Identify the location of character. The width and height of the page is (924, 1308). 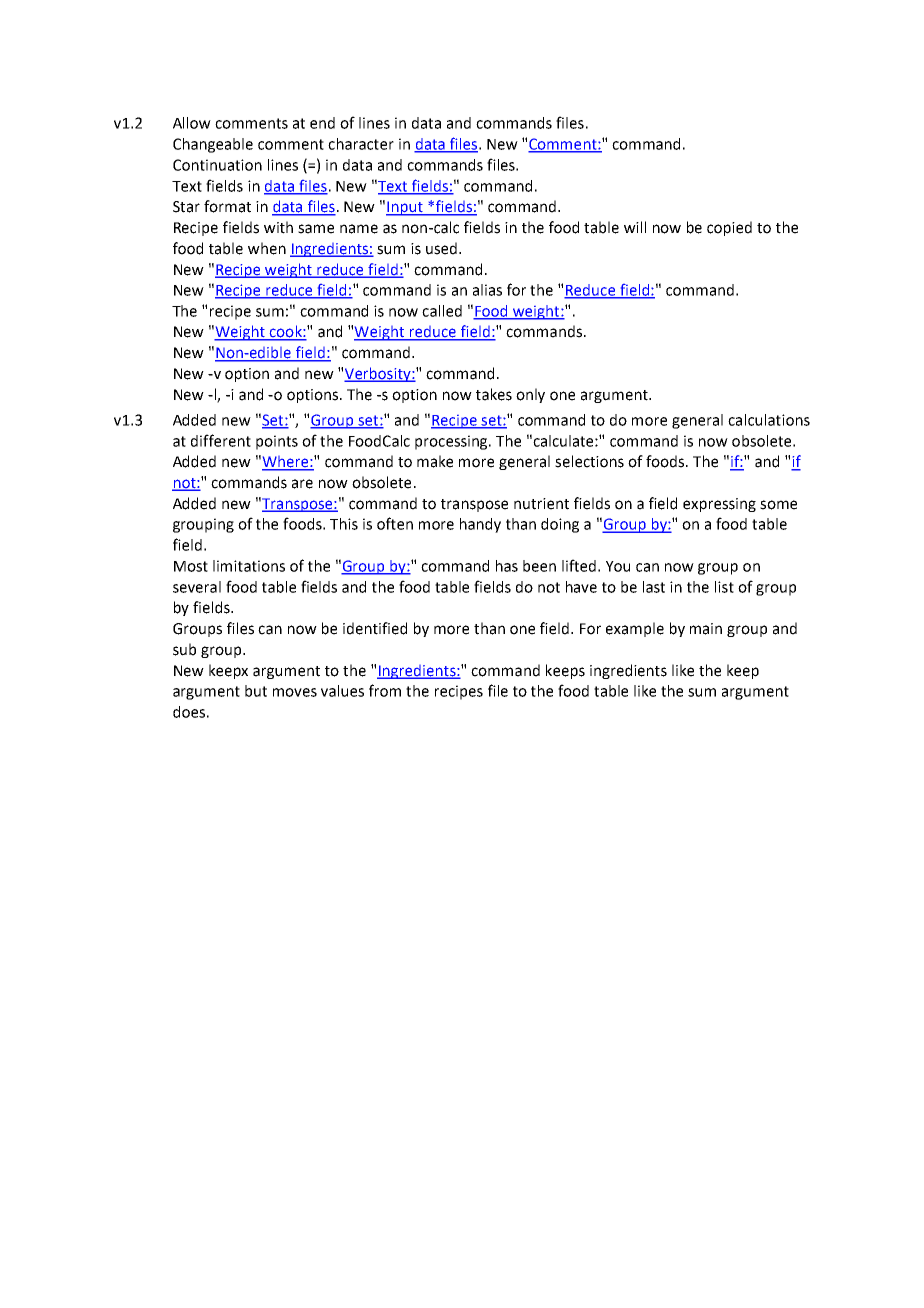
(361, 144).
